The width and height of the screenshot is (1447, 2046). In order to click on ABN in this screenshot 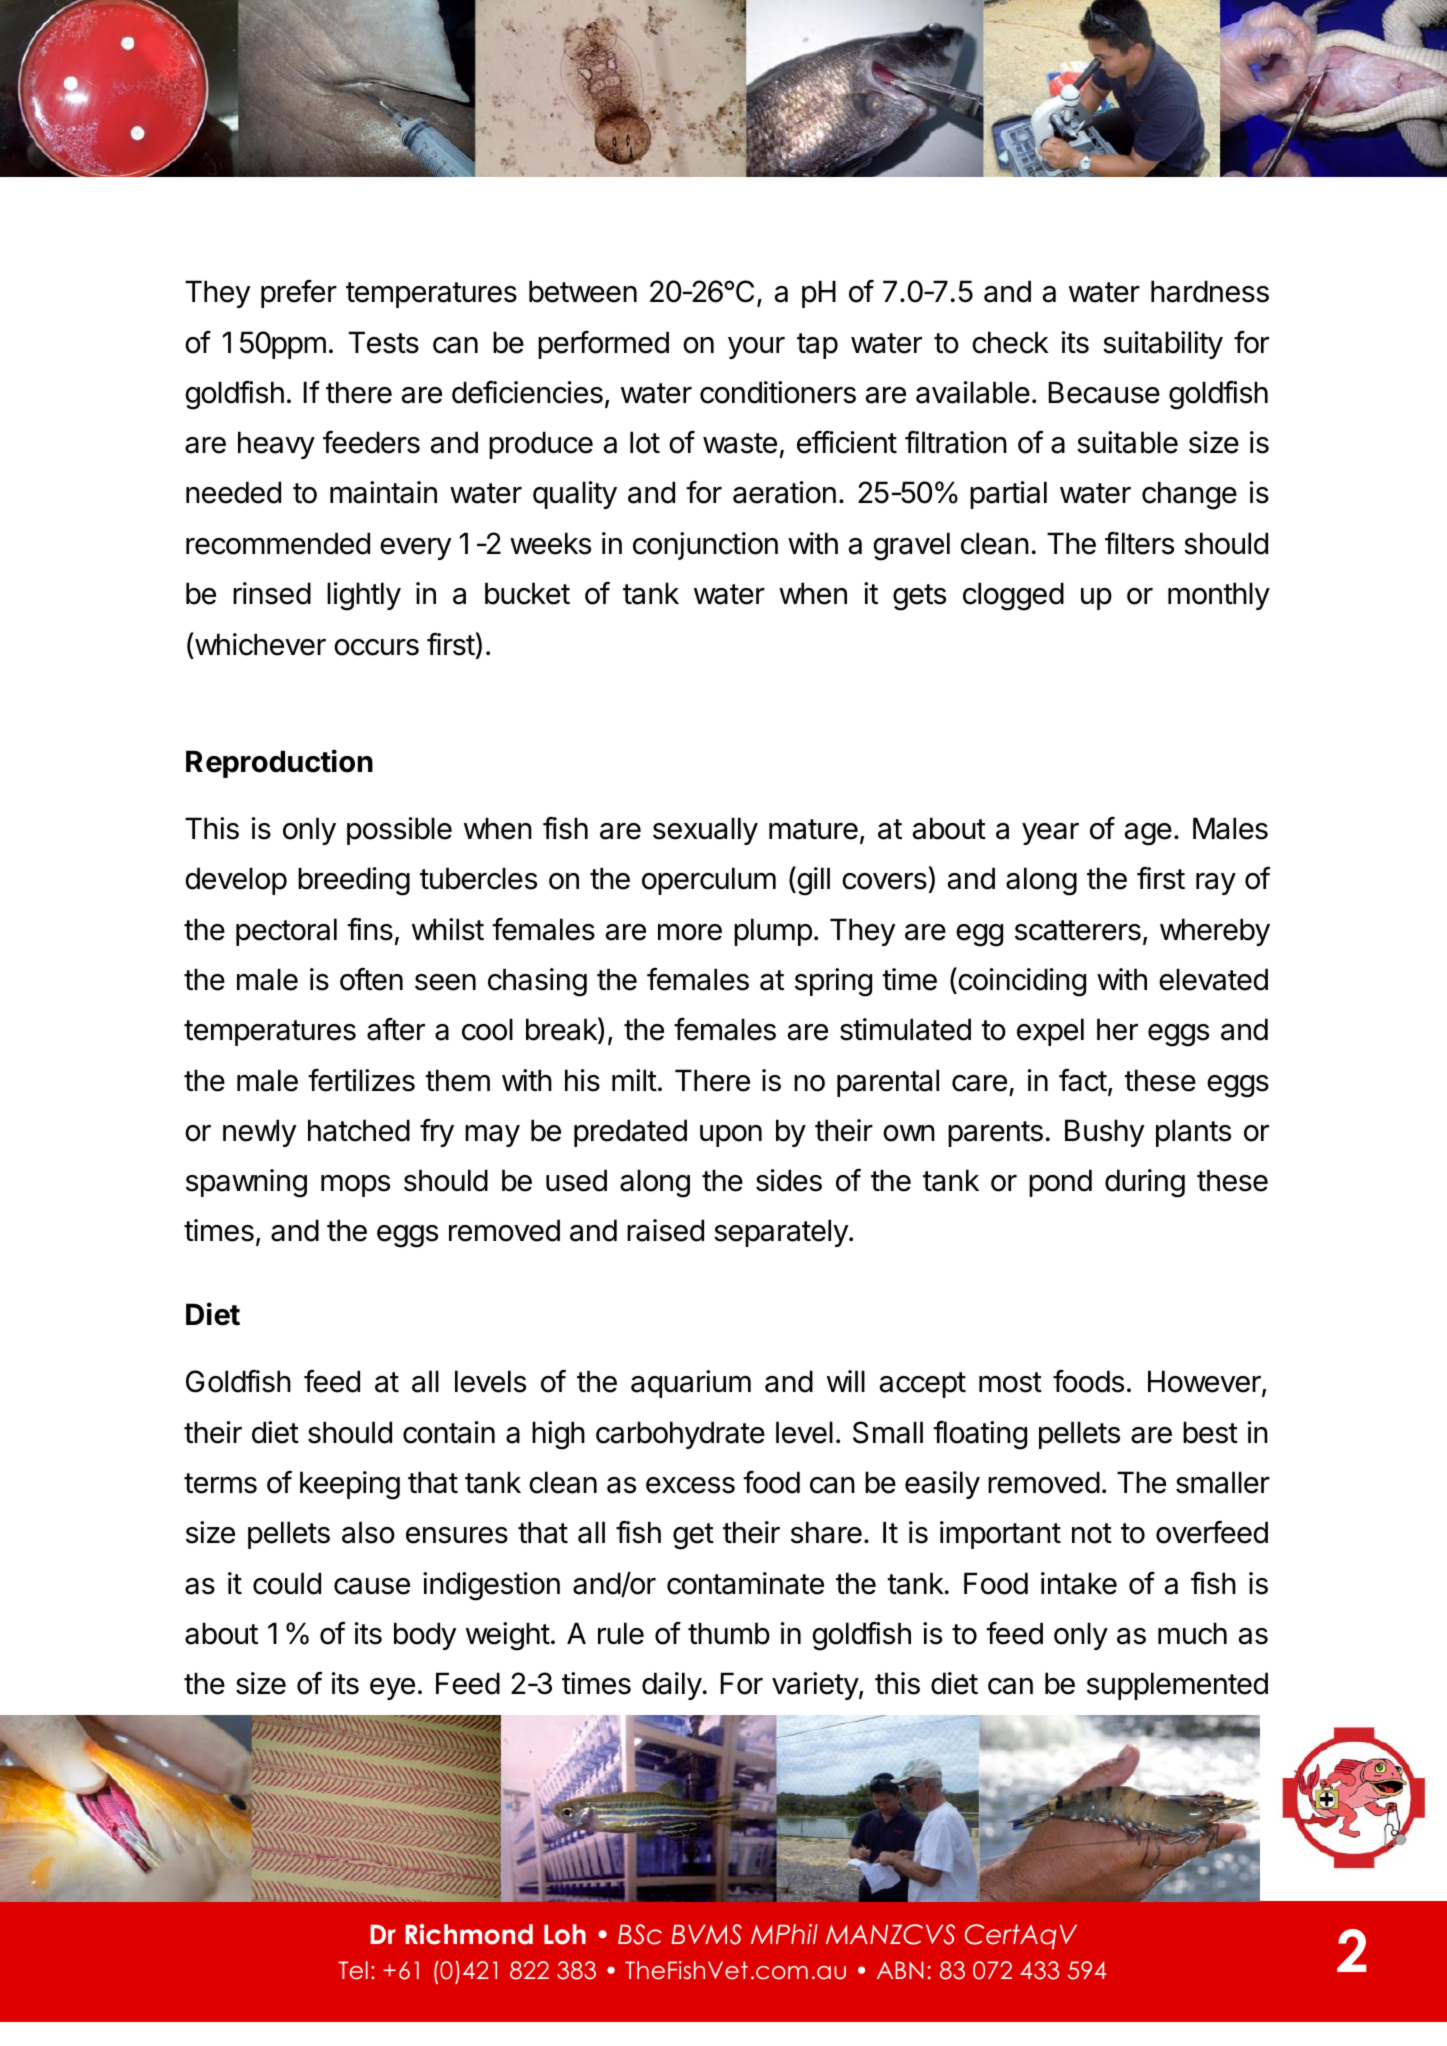, I will do `click(900, 1970)`.
